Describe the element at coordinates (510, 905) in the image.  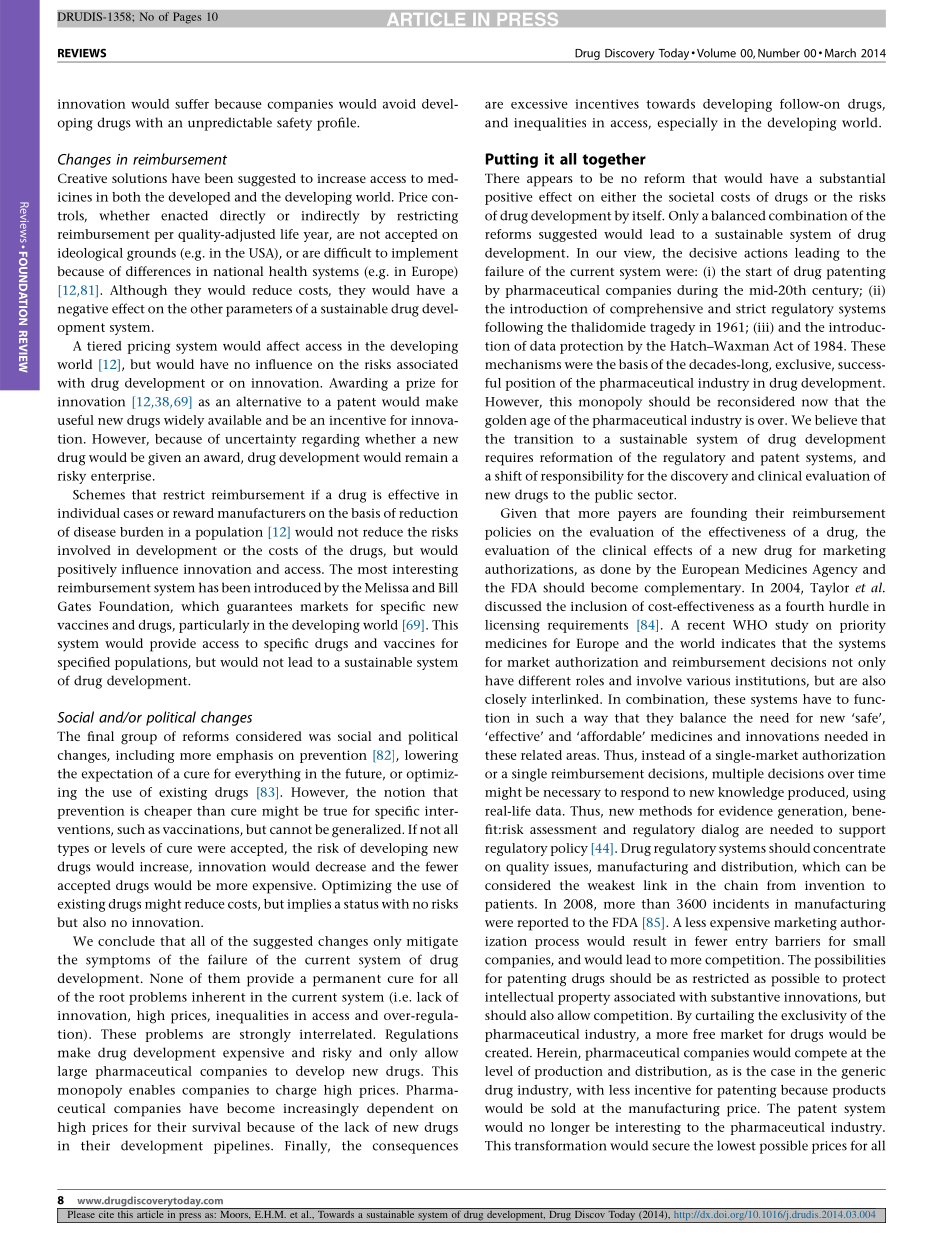
I see `patients` at that location.
